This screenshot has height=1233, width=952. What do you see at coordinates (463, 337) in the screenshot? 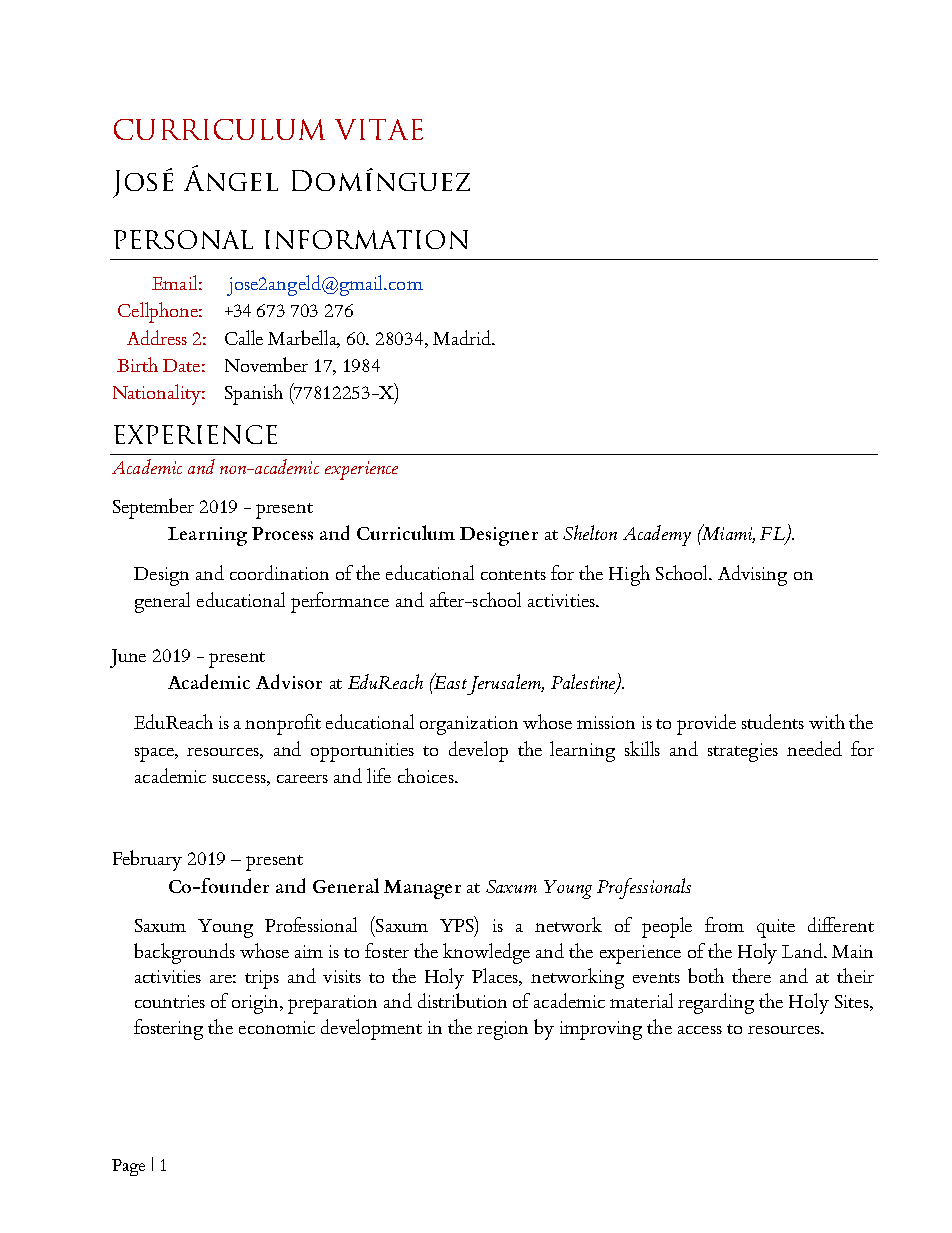
I see `Madrid` at bounding box center [463, 337].
